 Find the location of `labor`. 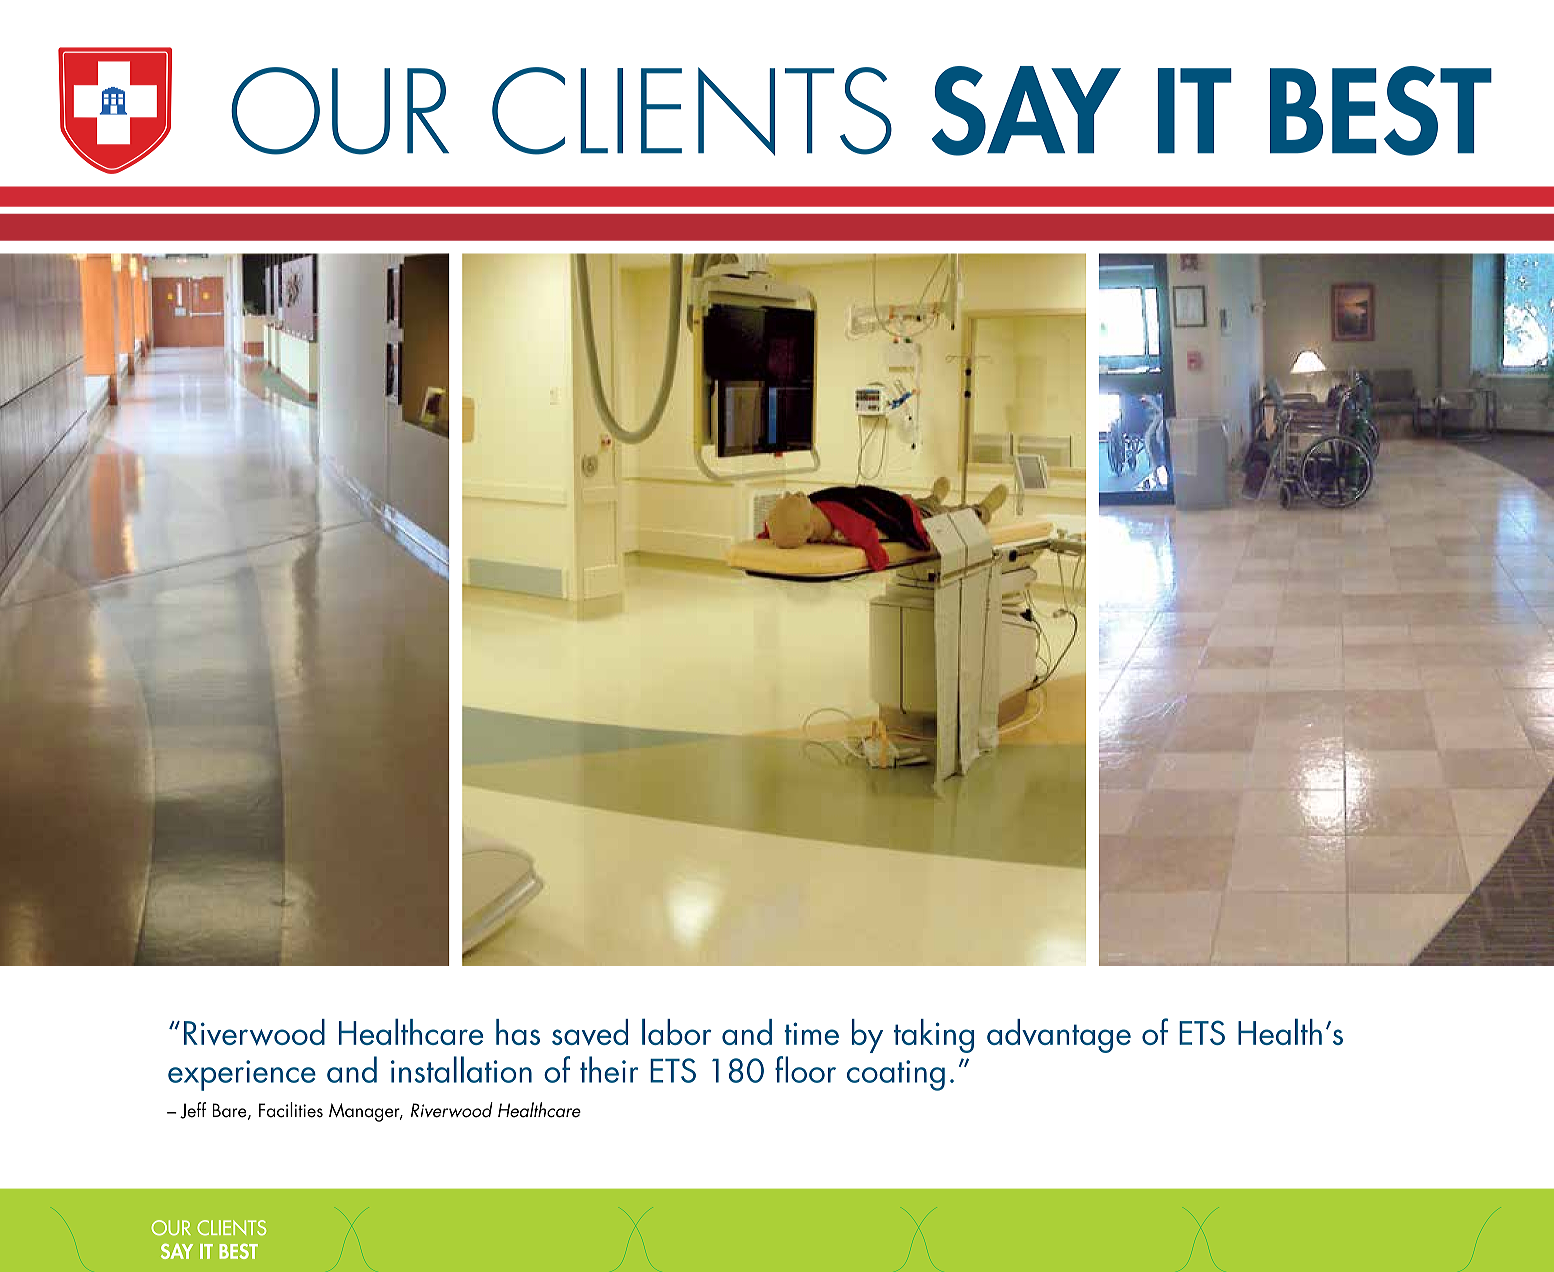

labor is located at coordinates (677, 1032).
